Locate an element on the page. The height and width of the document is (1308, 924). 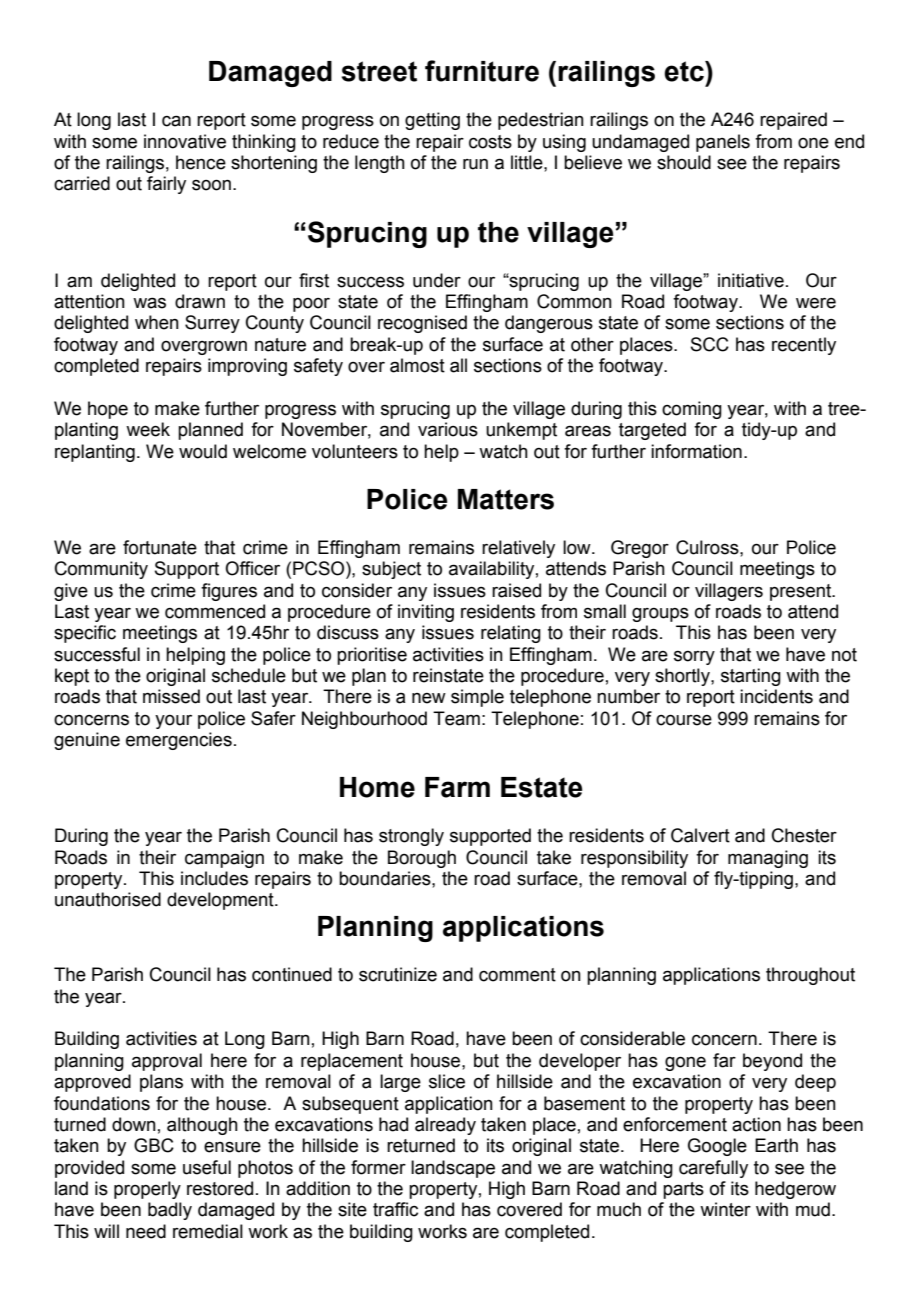
missed is located at coordinates (171, 696).
